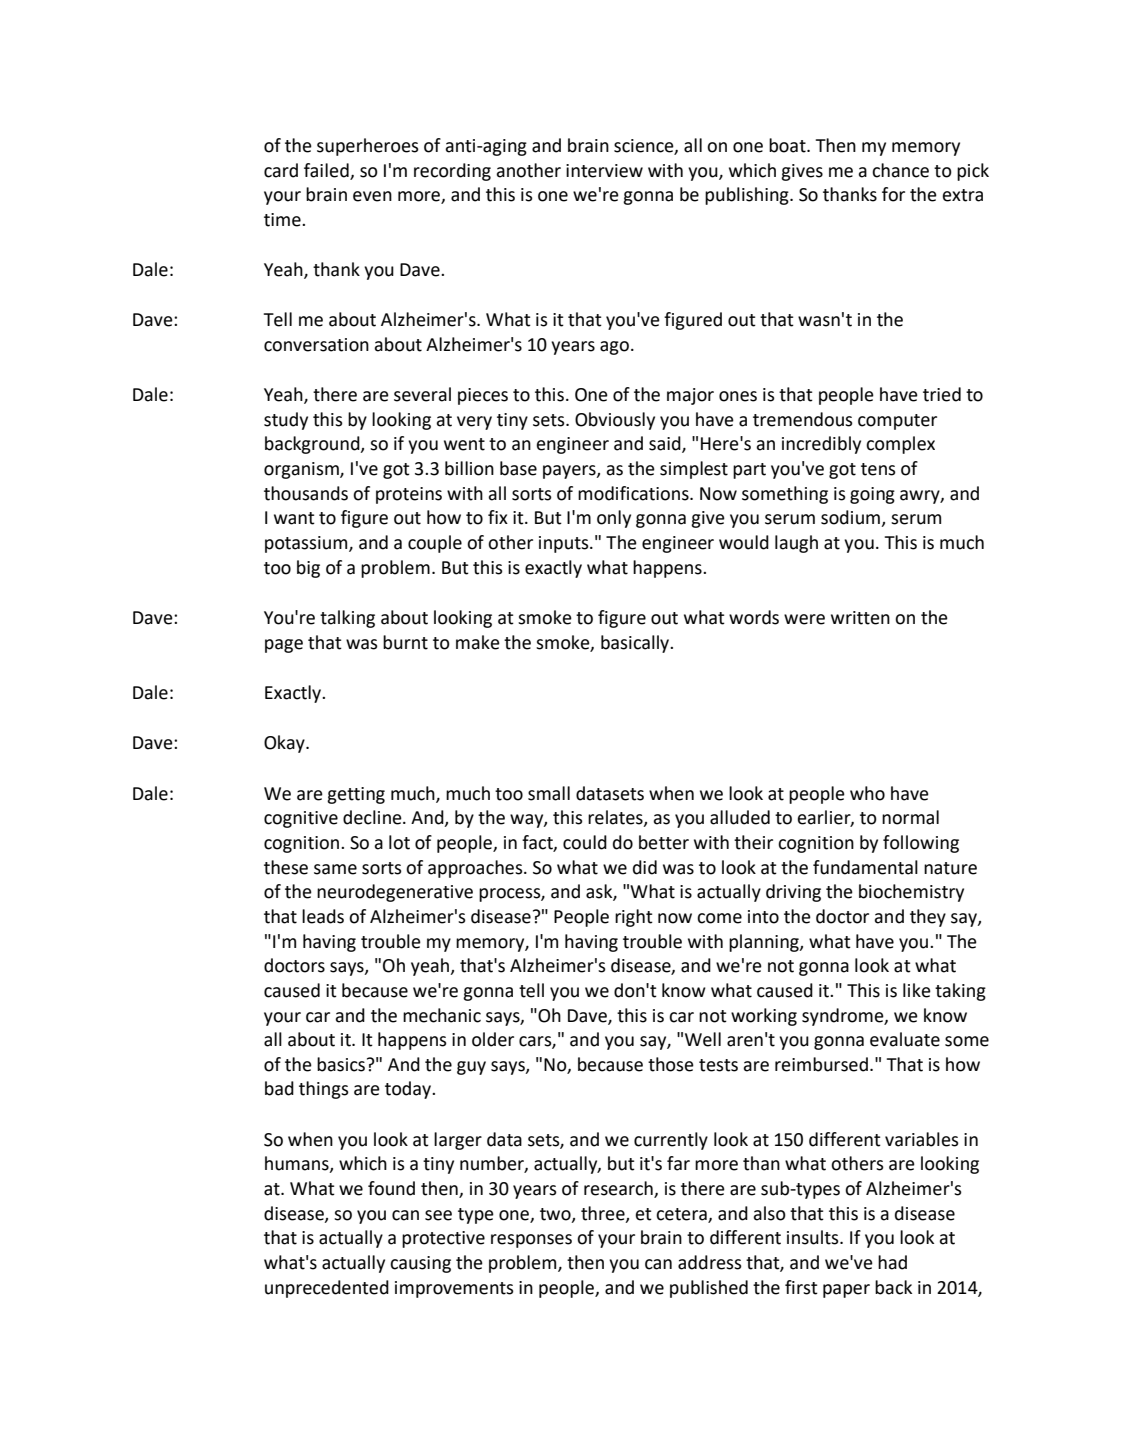 Image resolution: width=1122 pixels, height=1453 pixels. What do you see at coordinates (604, 1214) in the screenshot?
I see `three` at bounding box center [604, 1214].
